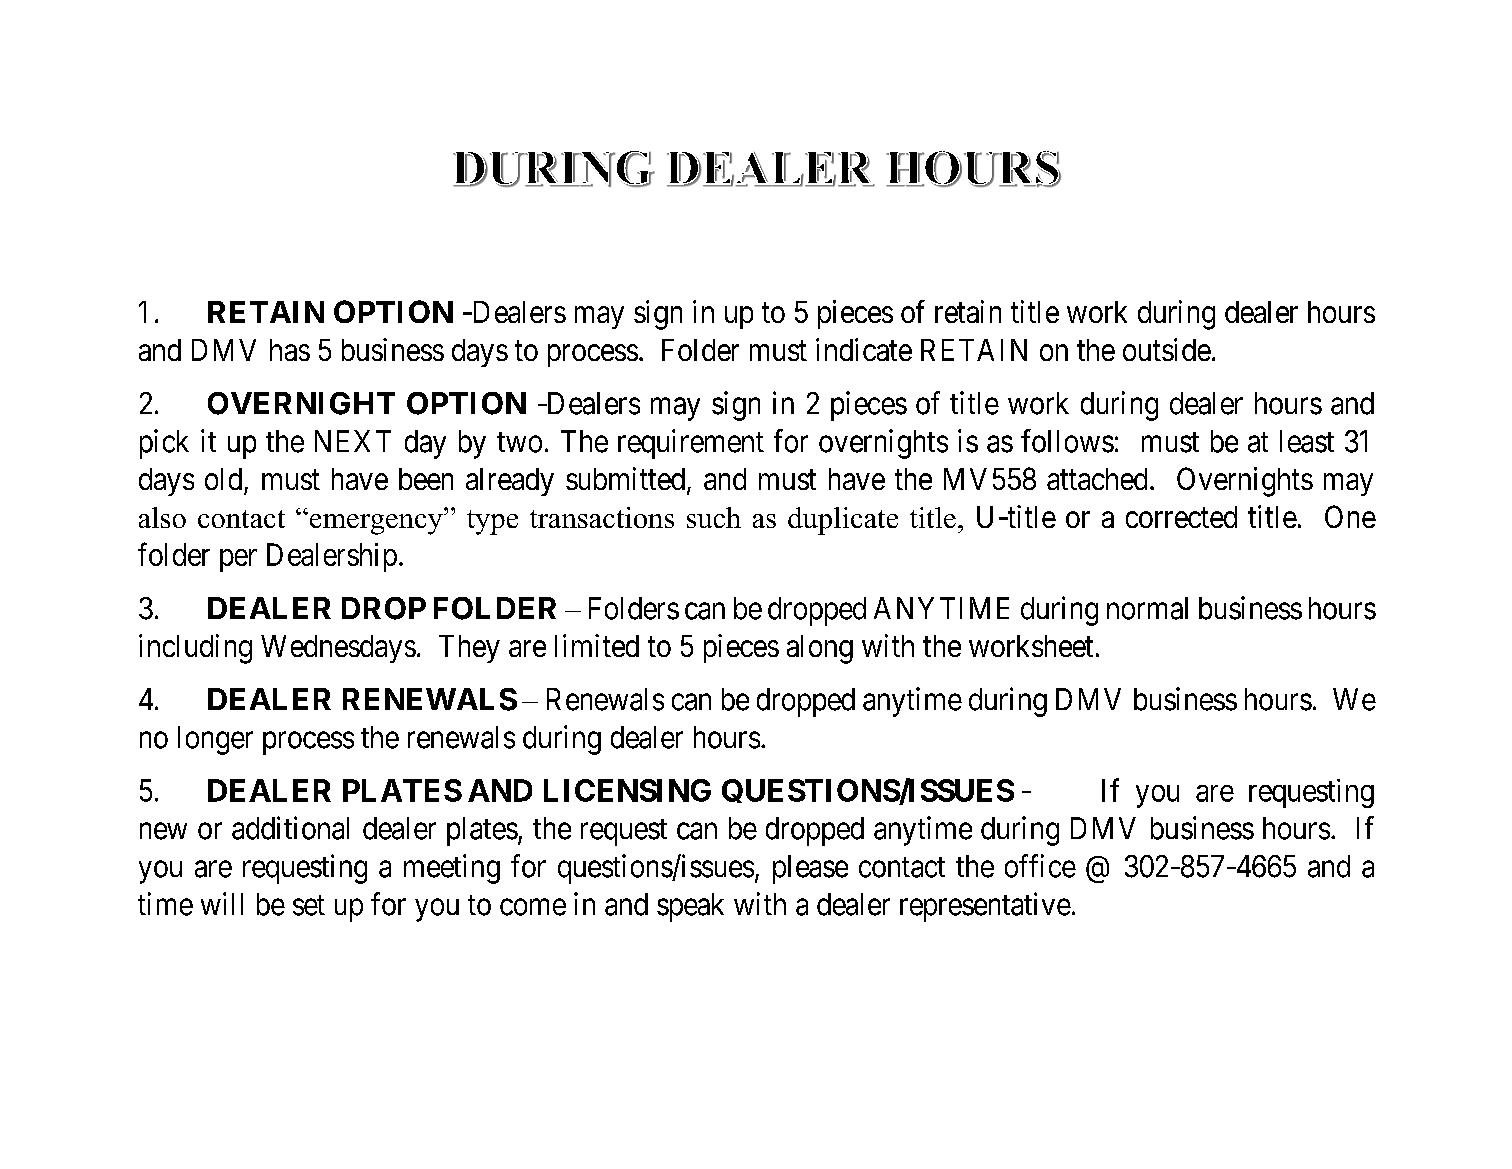 The width and height of the screenshot is (1512, 1169). Describe the element at coordinates (1167, 349) in the screenshot. I see `outside` at that location.
